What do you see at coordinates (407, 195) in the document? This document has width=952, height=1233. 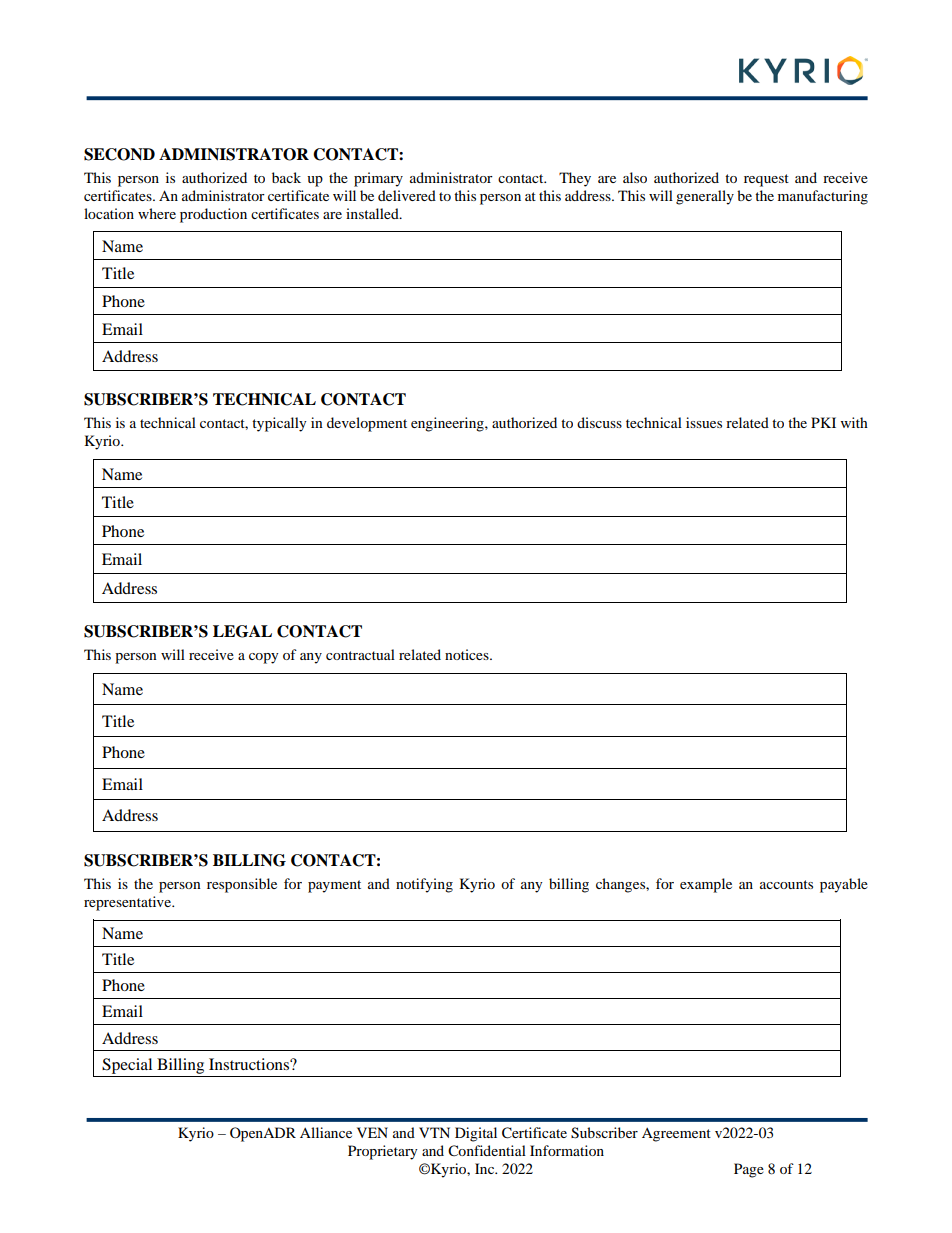 I see `delivered` at bounding box center [407, 195].
